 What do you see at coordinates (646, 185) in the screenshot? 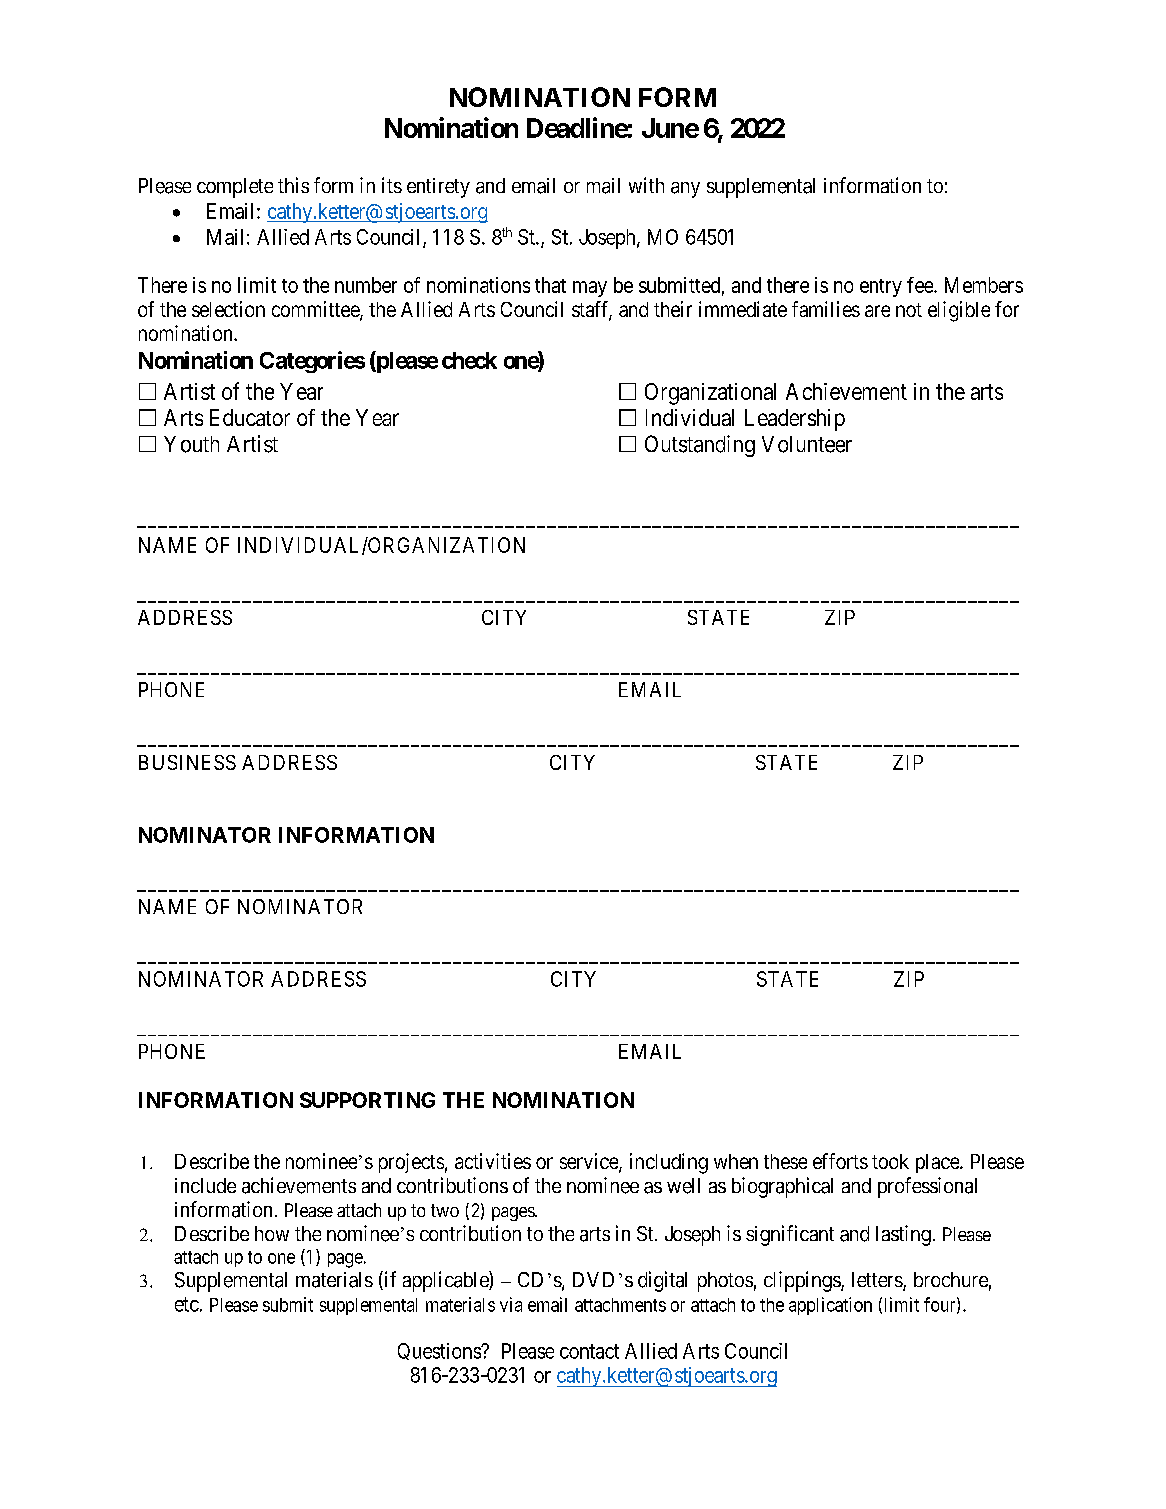
I see `with` at bounding box center [646, 185].
